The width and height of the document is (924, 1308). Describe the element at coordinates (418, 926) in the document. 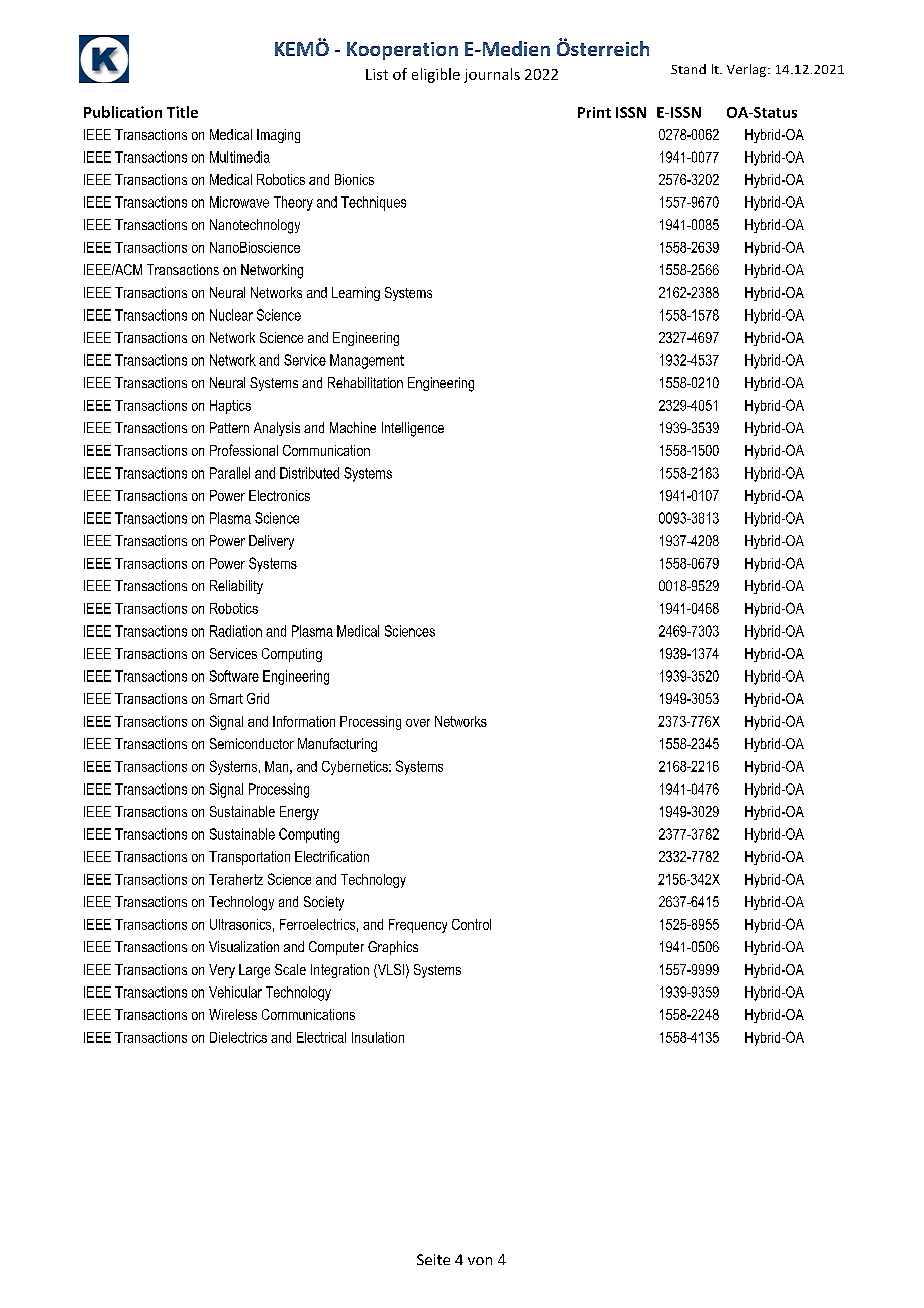

I see `Frequency` at that location.
